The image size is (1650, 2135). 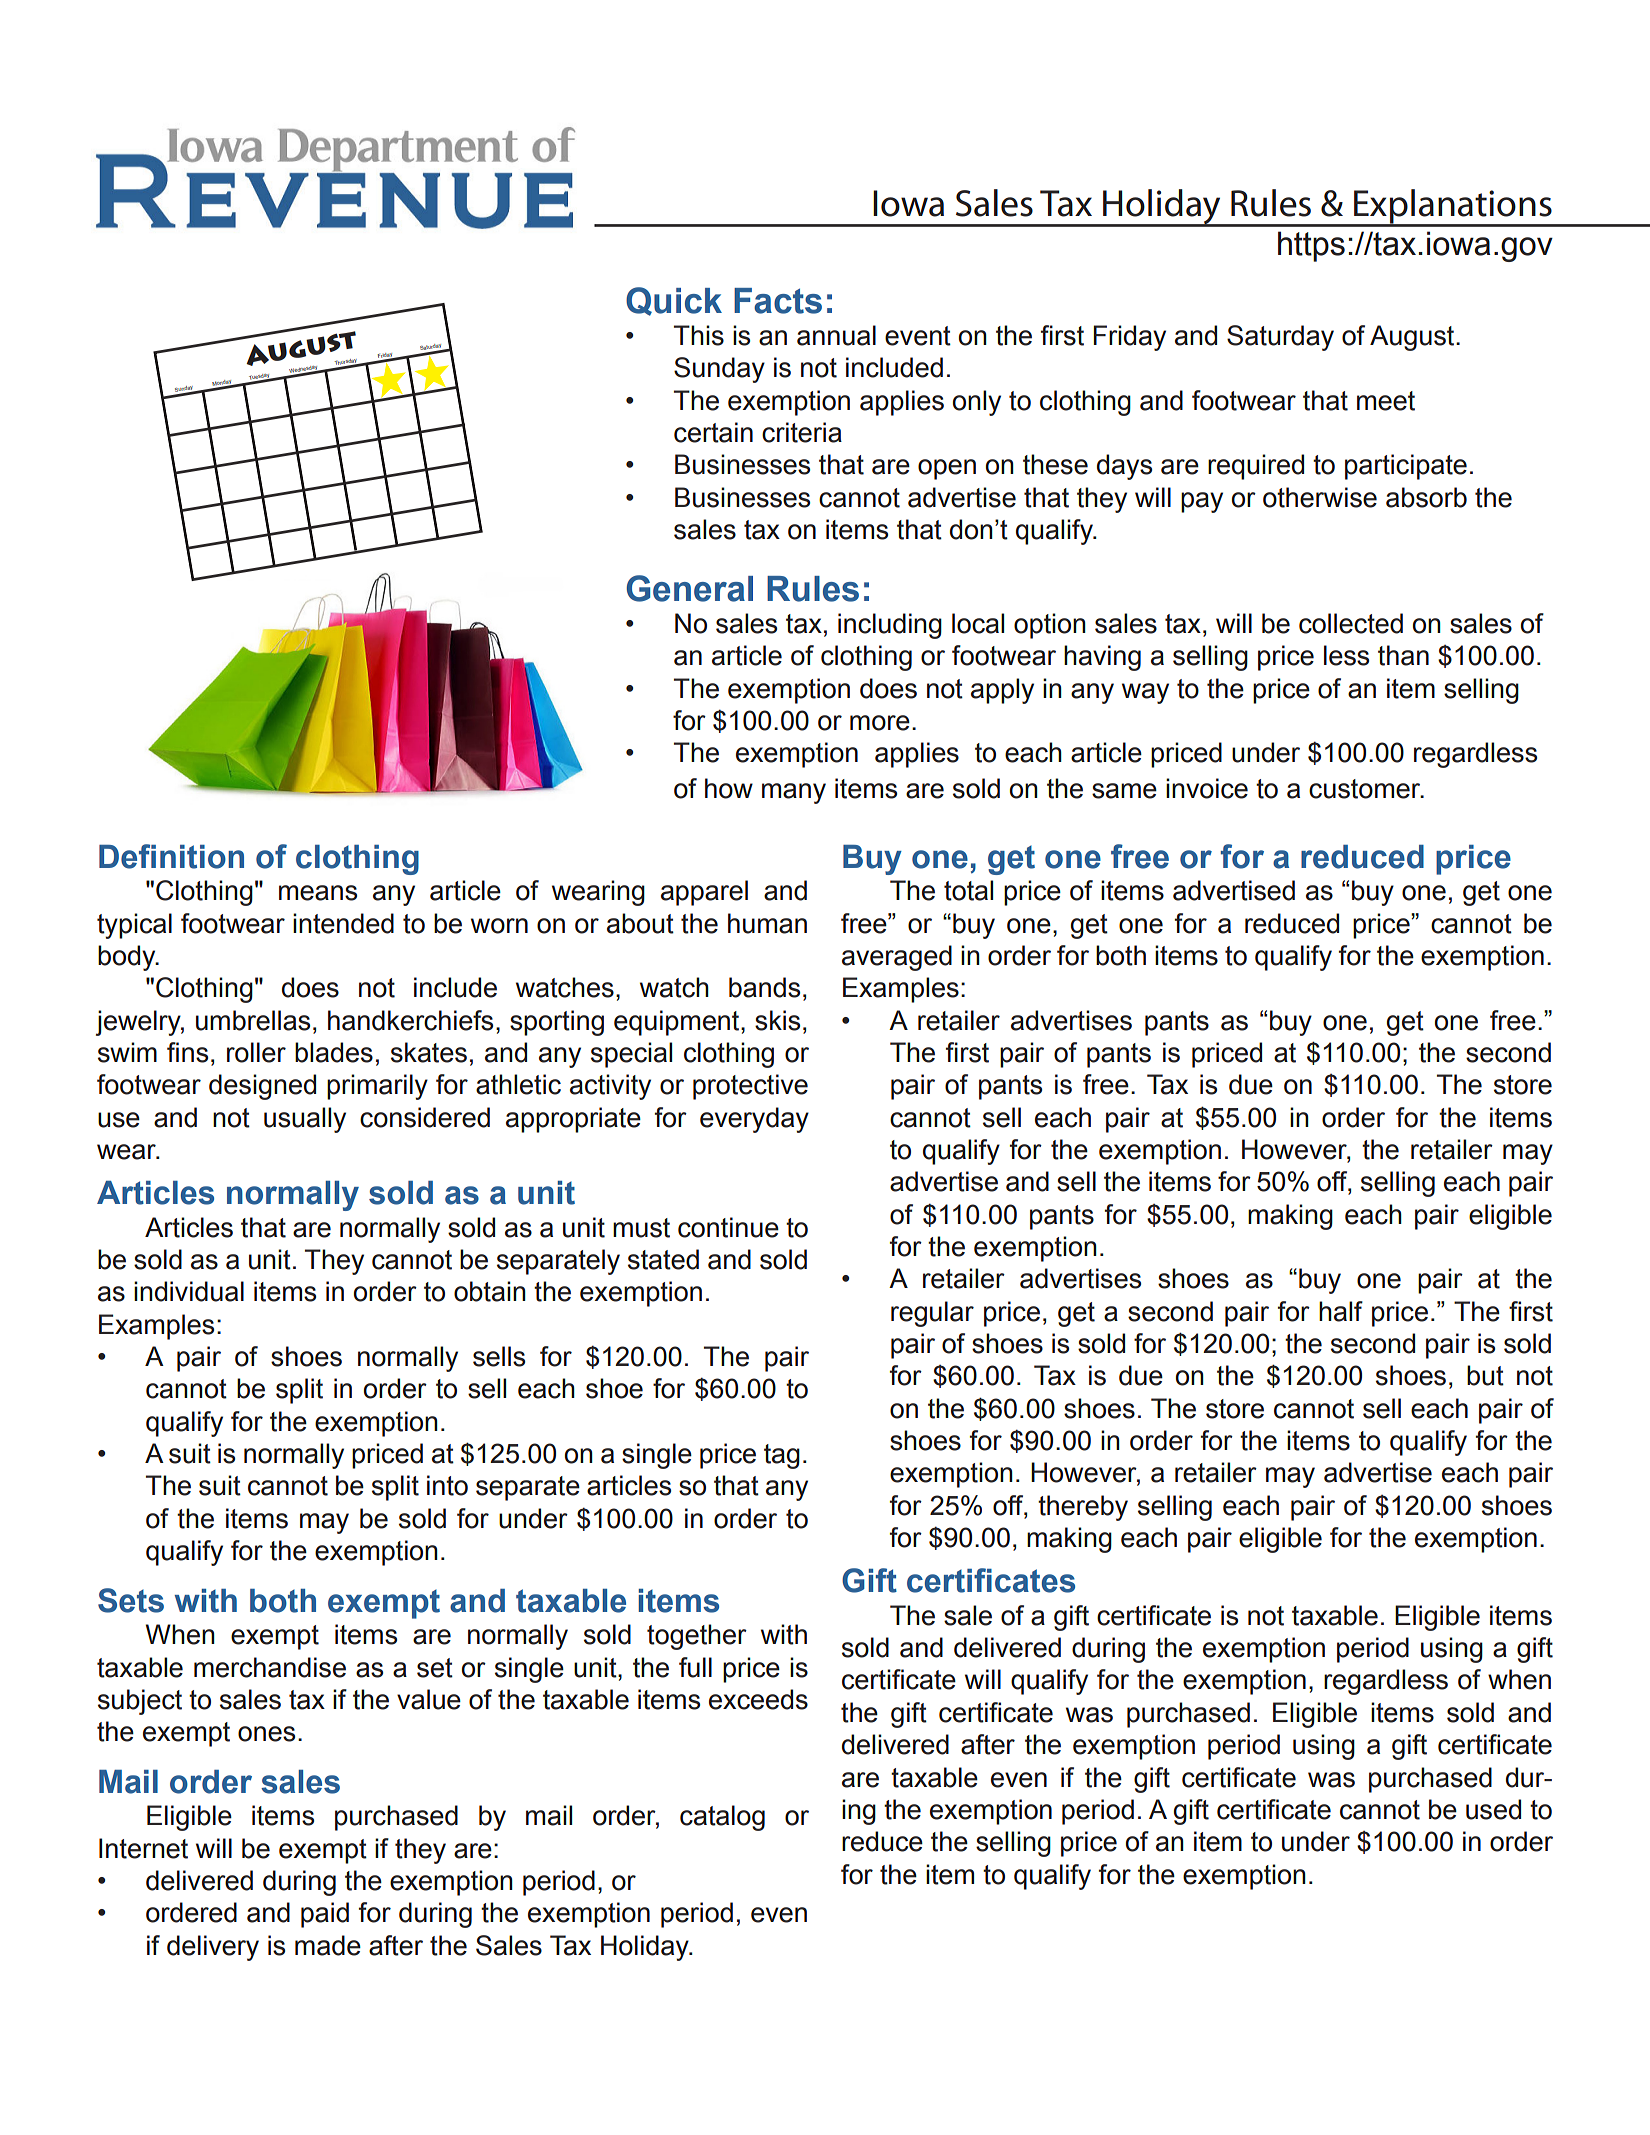 What do you see at coordinates (1341, 1311) in the image?
I see `half` at bounding box center [1341, 1311].
